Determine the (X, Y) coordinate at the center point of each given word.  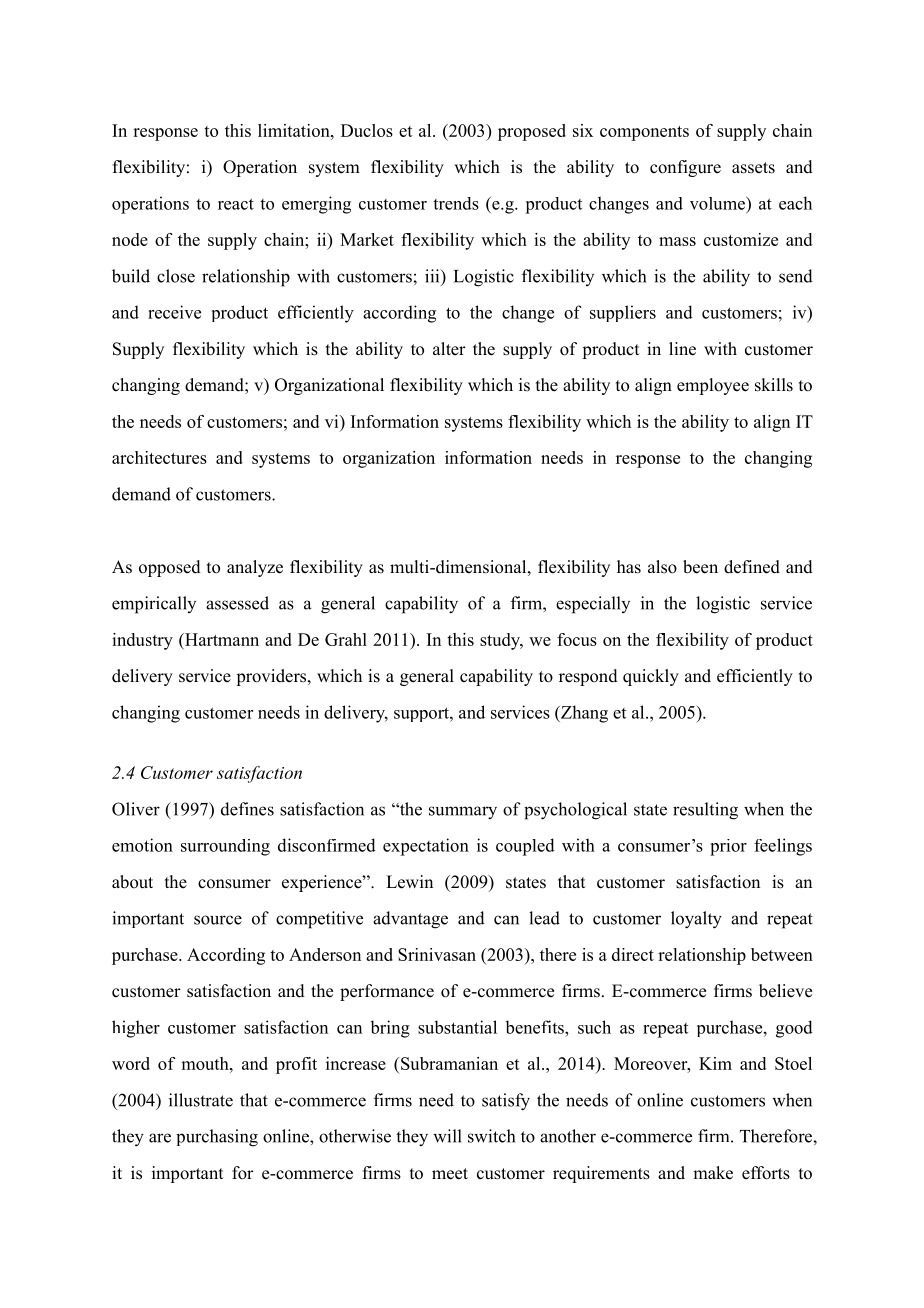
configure (685, 168)
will (447, 1136)
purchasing (217, 1138)
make (713, 1173)
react (236, 204)
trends (456, 203)
